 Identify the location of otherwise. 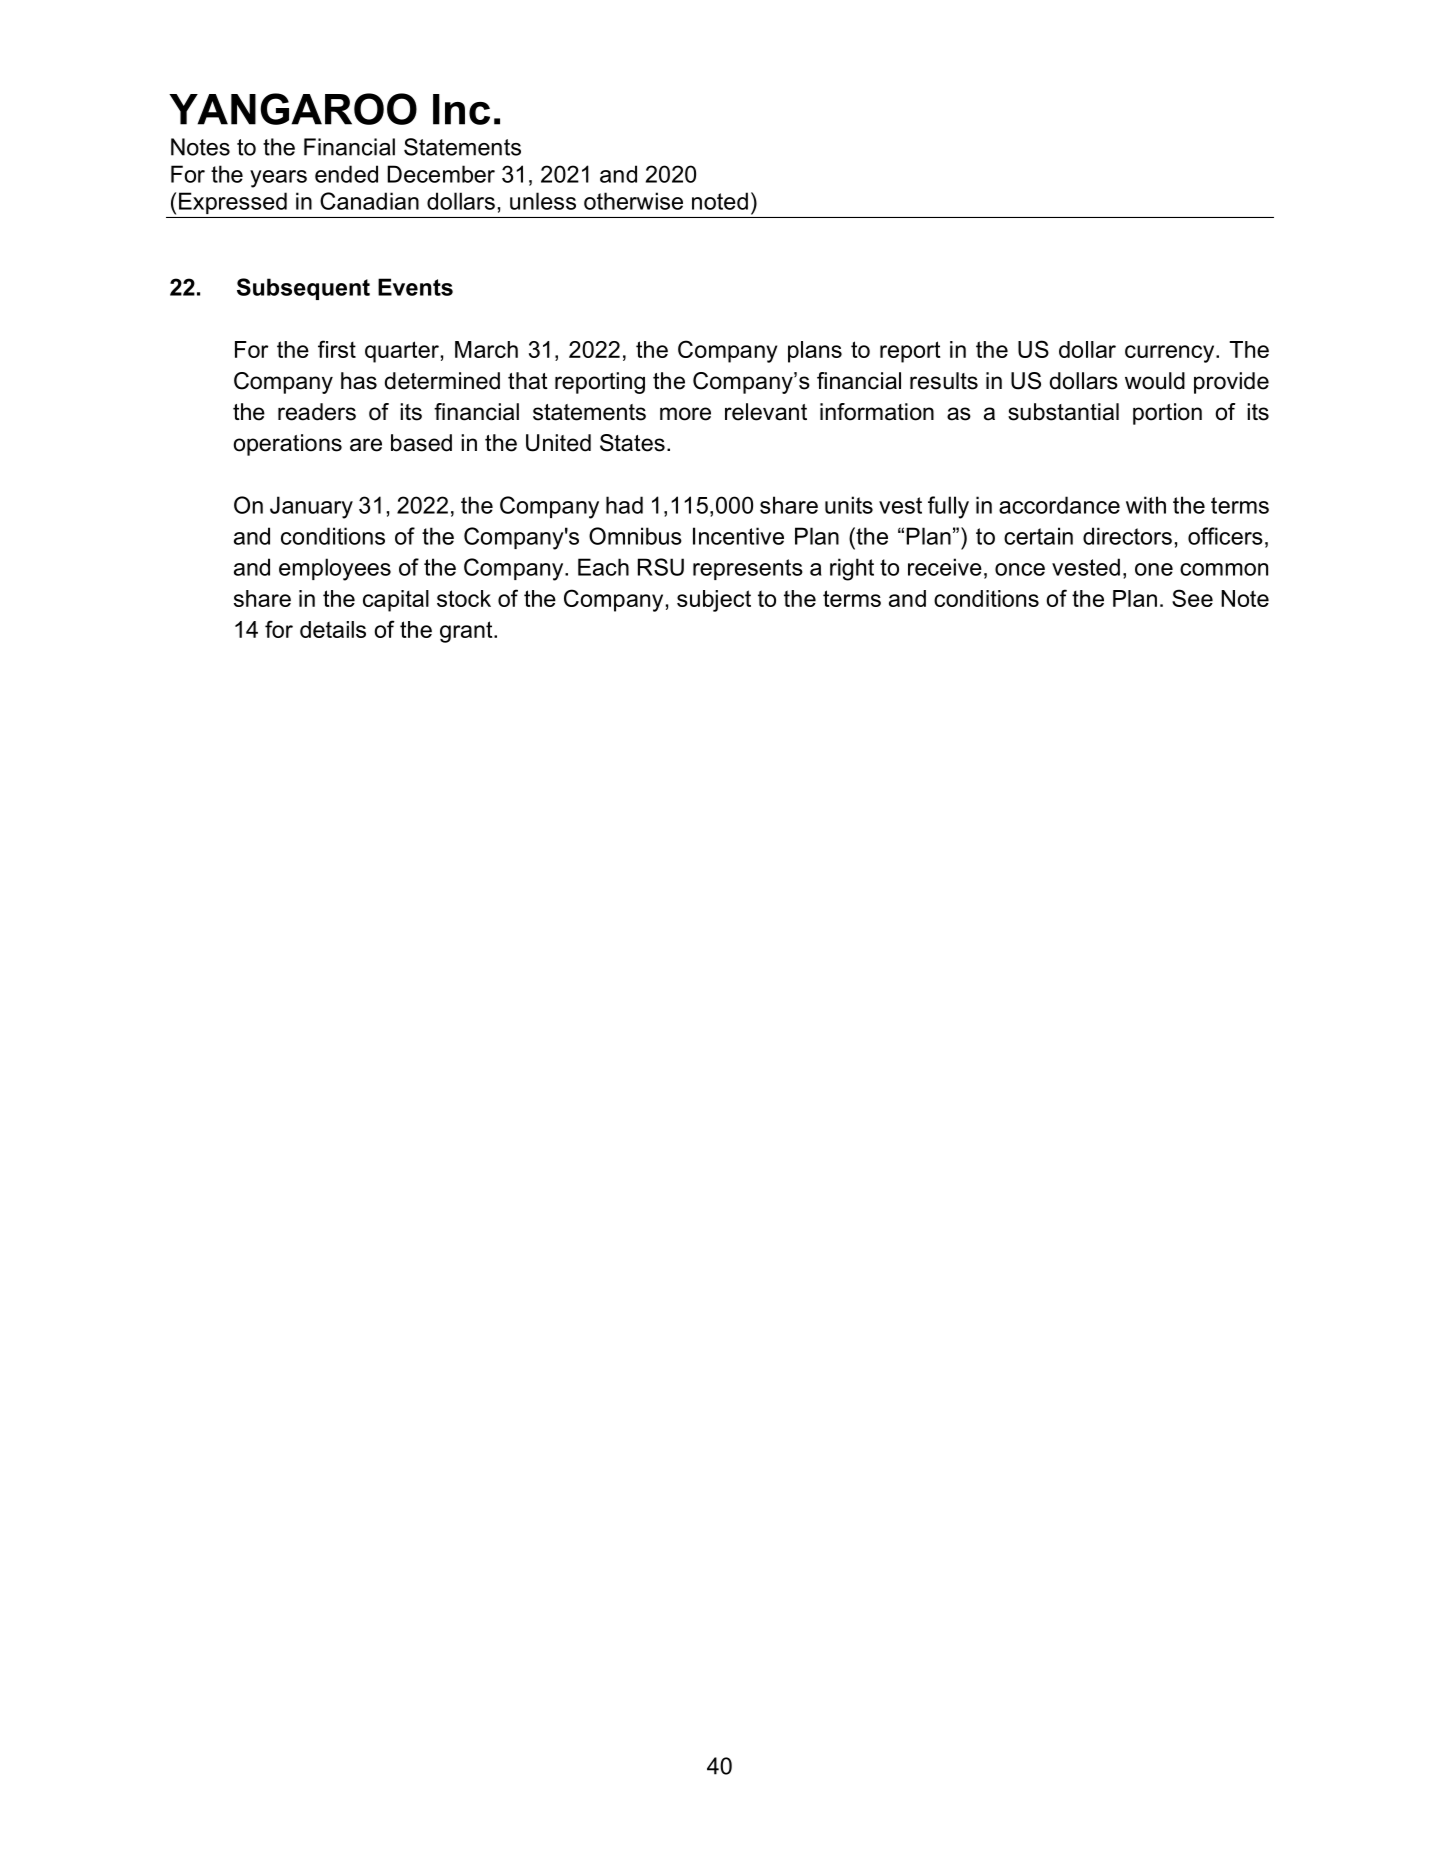
(633, 201).
